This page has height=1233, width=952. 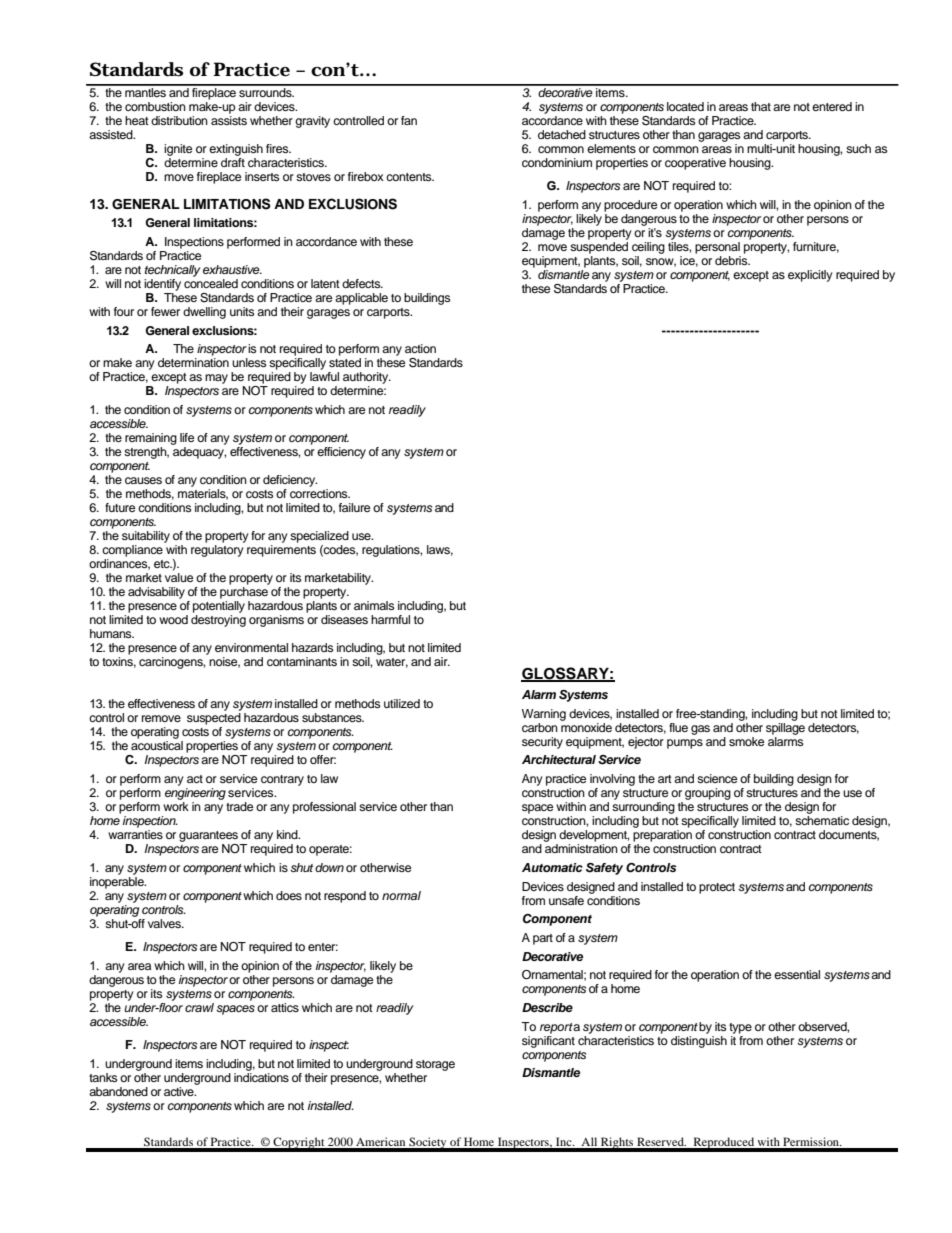 What do you see at coordinates (187, 437) in the page?
I see `life` at bounding box center [187, 437].
